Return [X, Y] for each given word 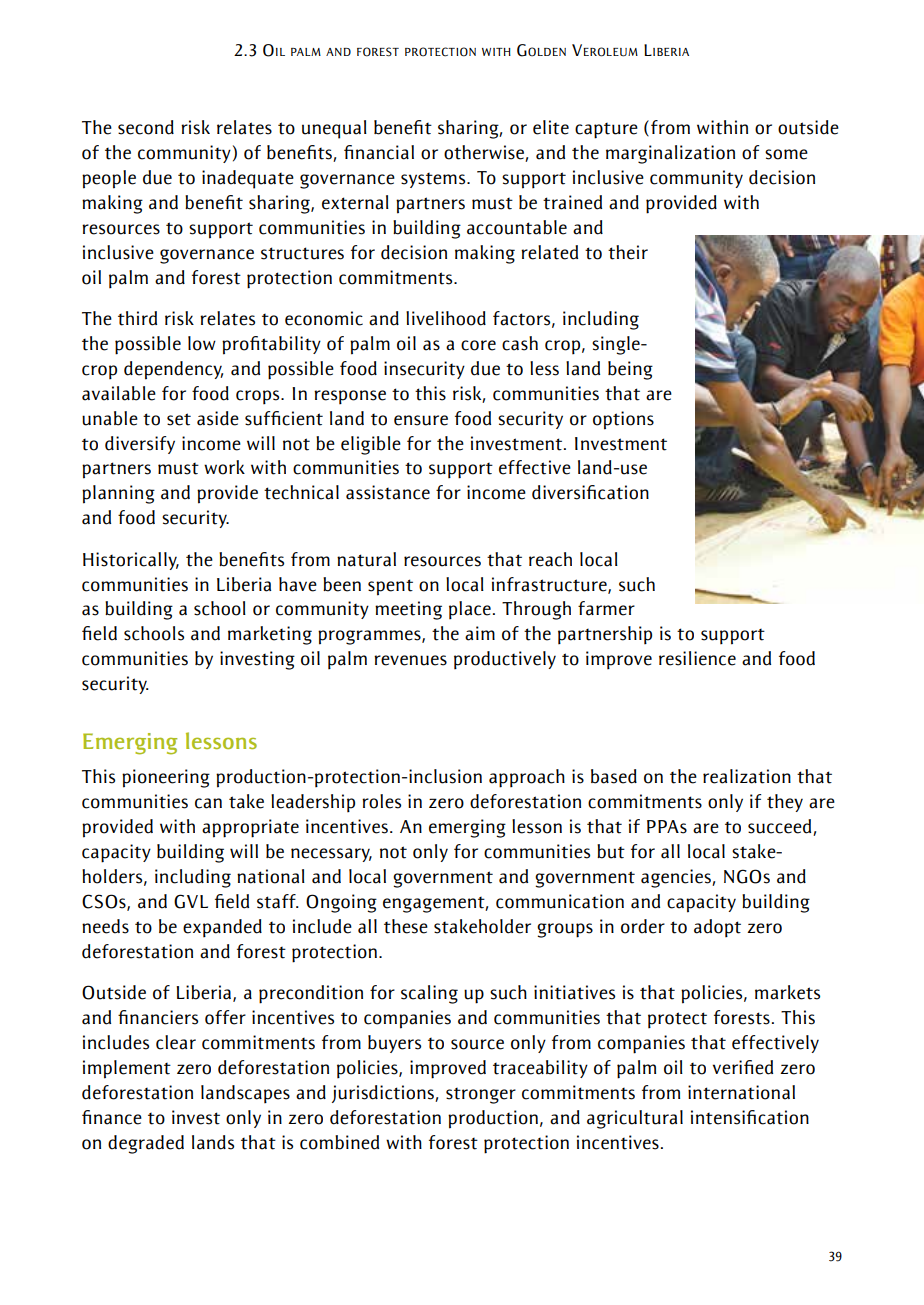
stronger [481, 1096]
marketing [270, 635]
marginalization [670, 154]
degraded [146, 1144]
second [146, 127]
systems [434, 180]
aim [480, 633]
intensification [750, 1117]
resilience [697, 658]
